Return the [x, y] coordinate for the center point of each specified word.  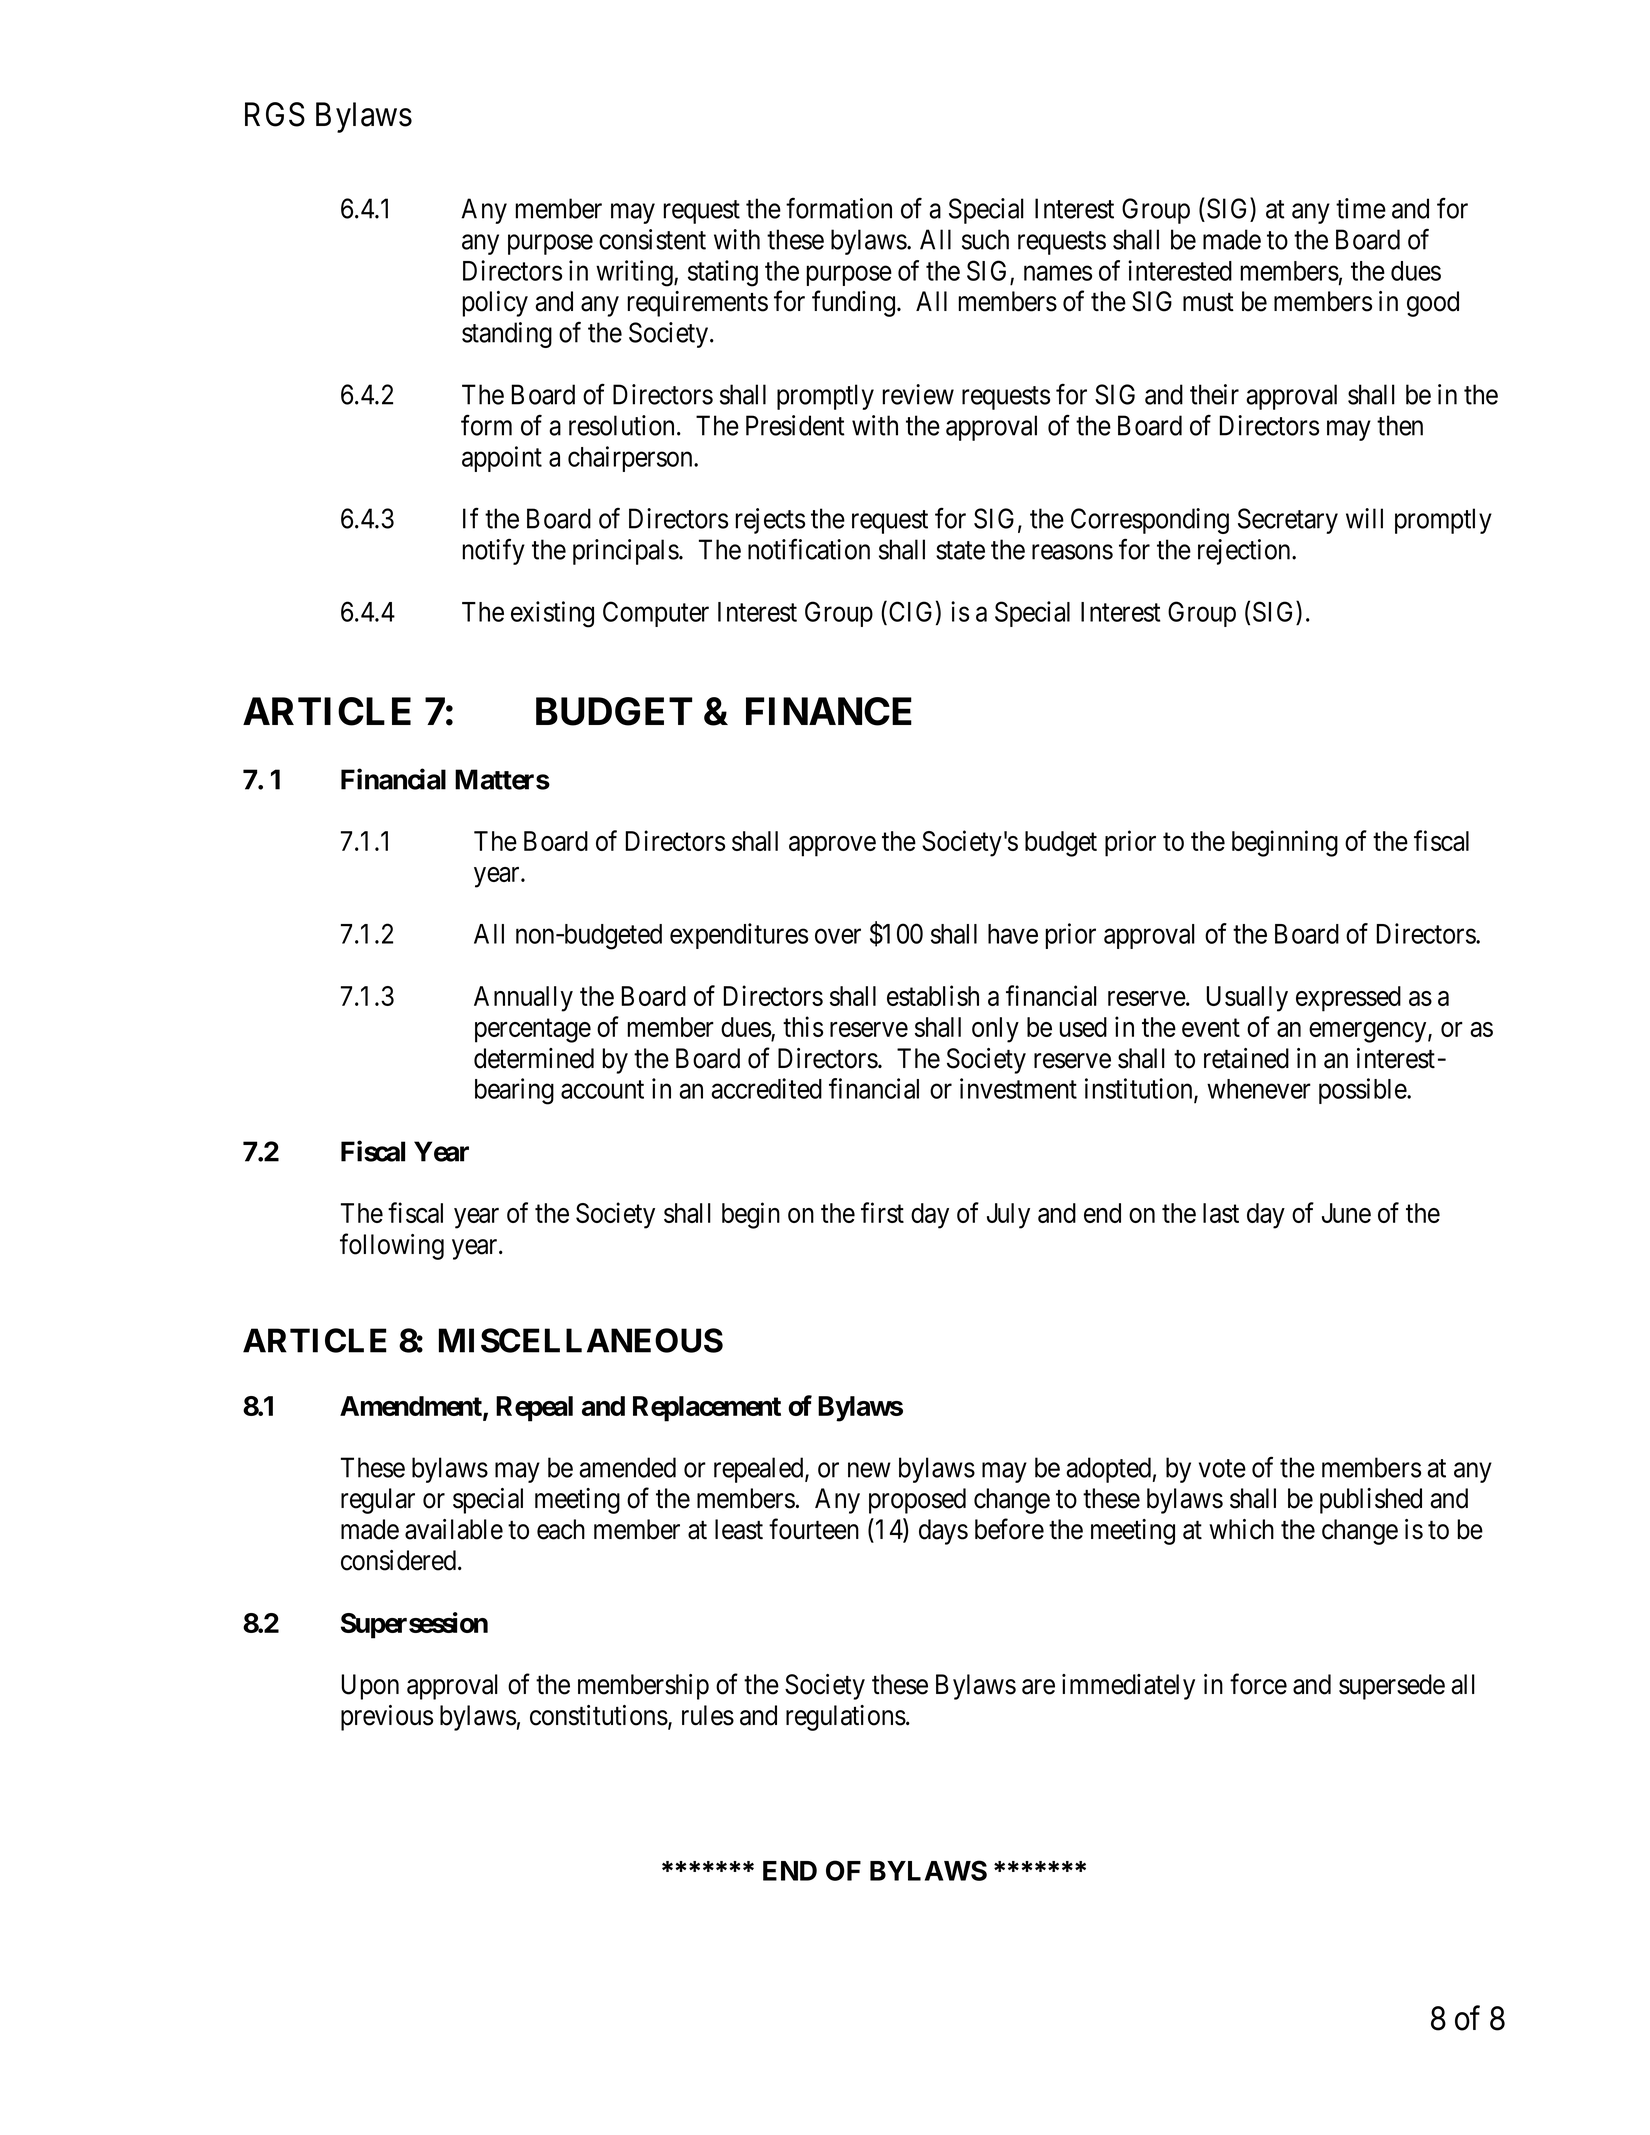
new [869, 1470]
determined [534, 1058]
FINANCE [829, 711]
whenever [1259, 1089]
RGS [275, 114]
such [985, 239]
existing [552, 614]
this [803, 1026]
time [1361, 208]
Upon [370, 1687]
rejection [1245, 552]
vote [1222, 1468]
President [795, 425]
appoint [502, 459]
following [392, 1246]
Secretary [1288, 521]
